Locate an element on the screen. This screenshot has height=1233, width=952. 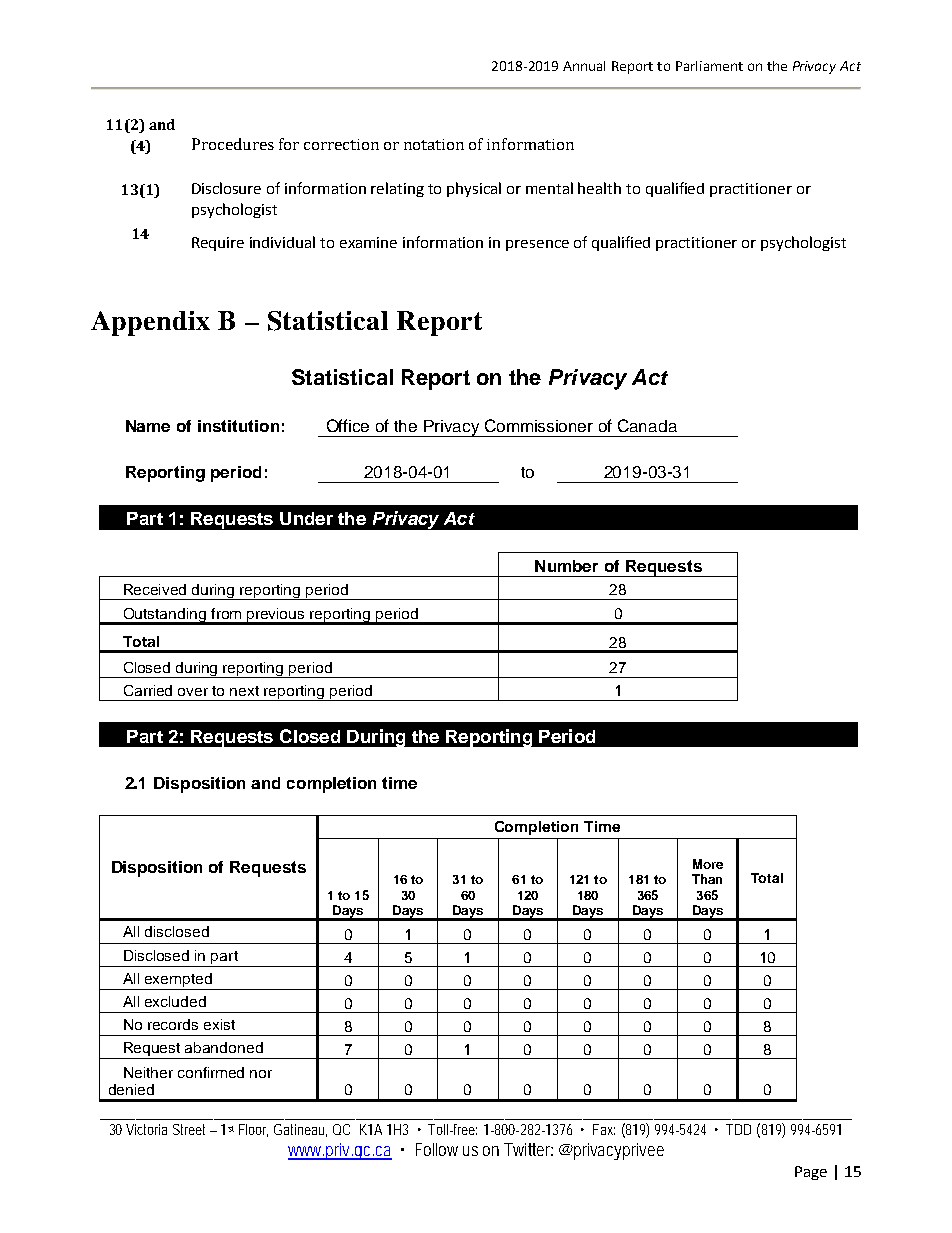
institution is located at coordinates (238, 426).
